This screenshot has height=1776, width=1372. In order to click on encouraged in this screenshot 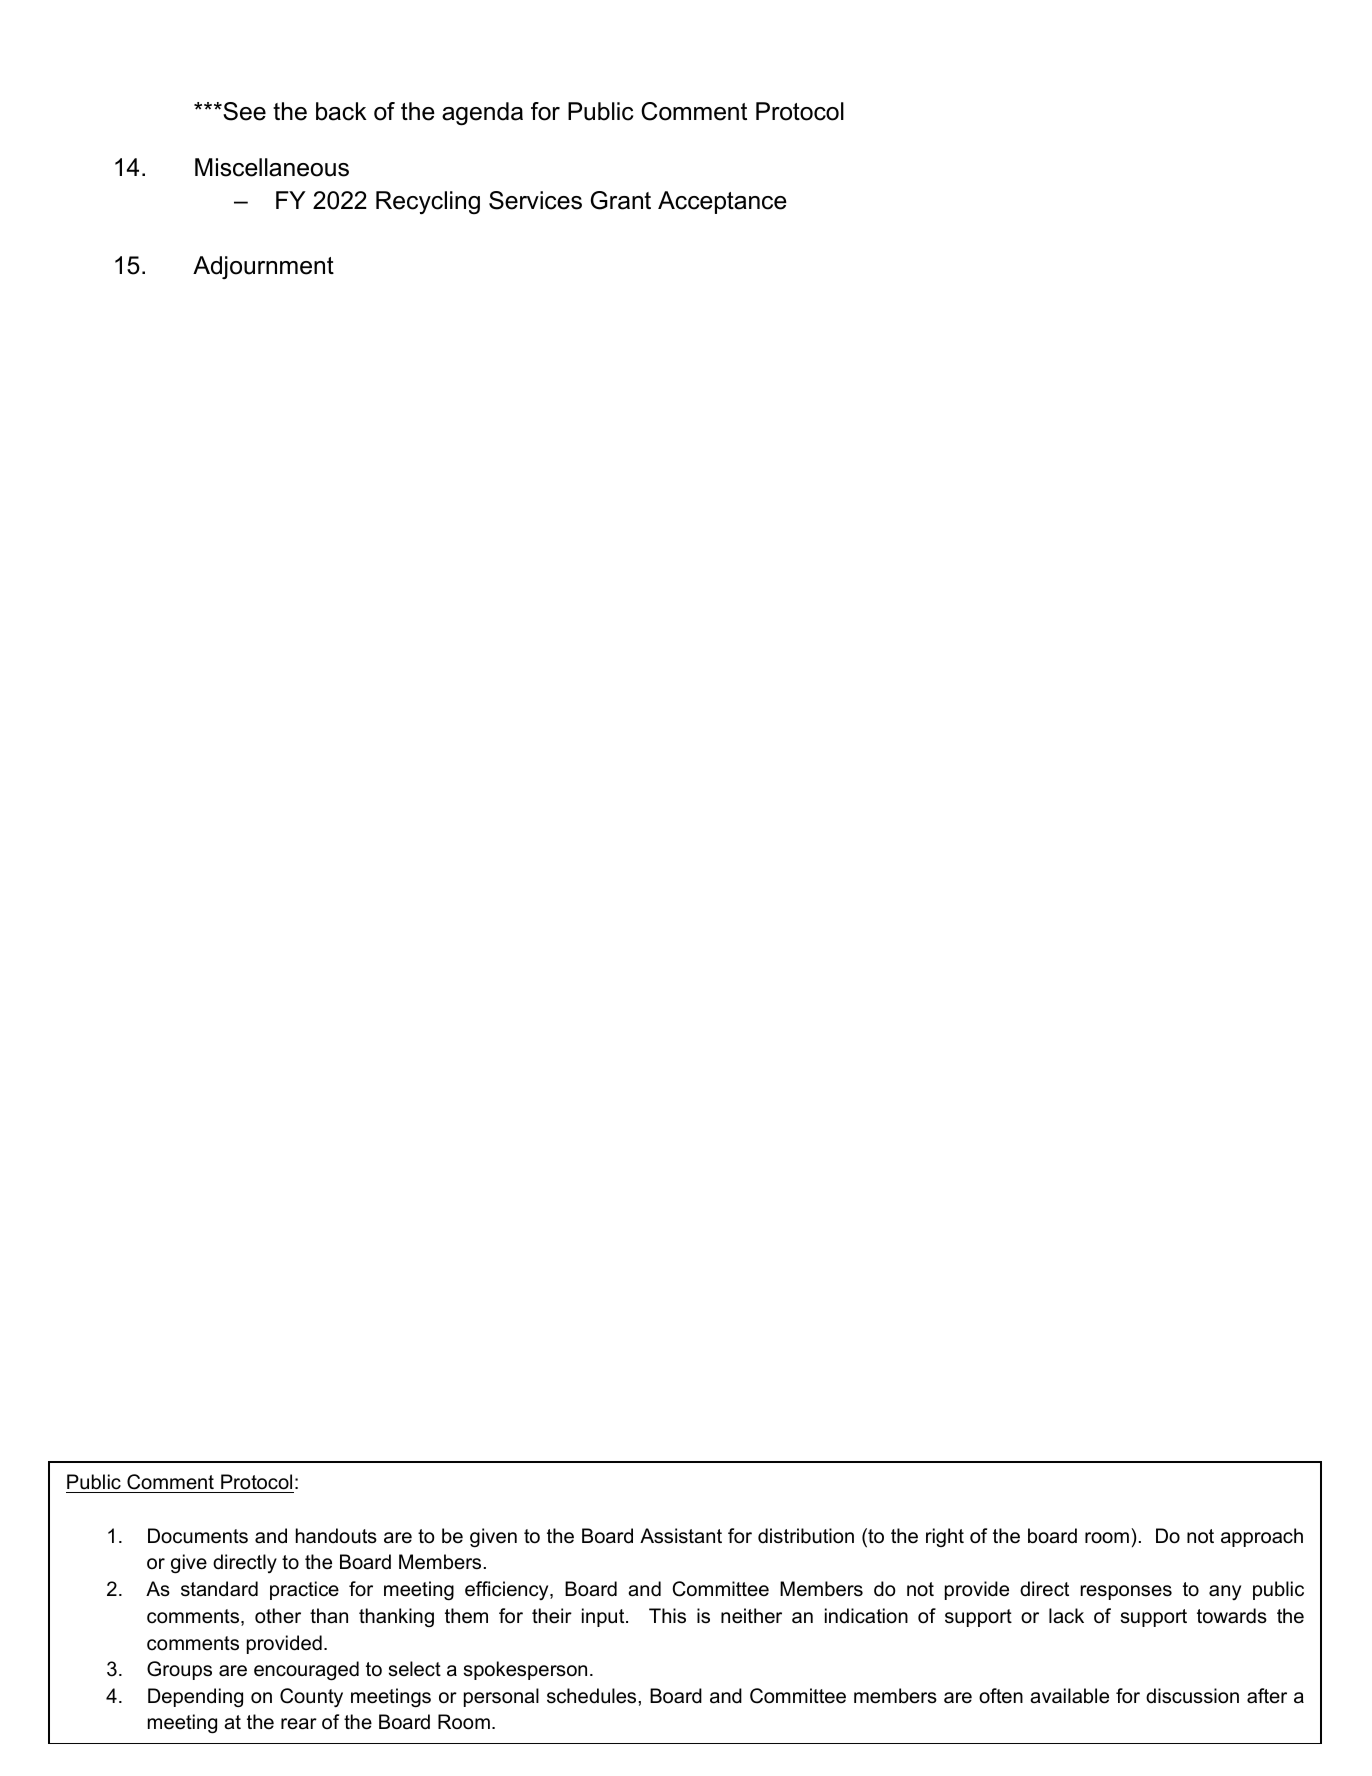, I will do `click(306, 1671)`.
